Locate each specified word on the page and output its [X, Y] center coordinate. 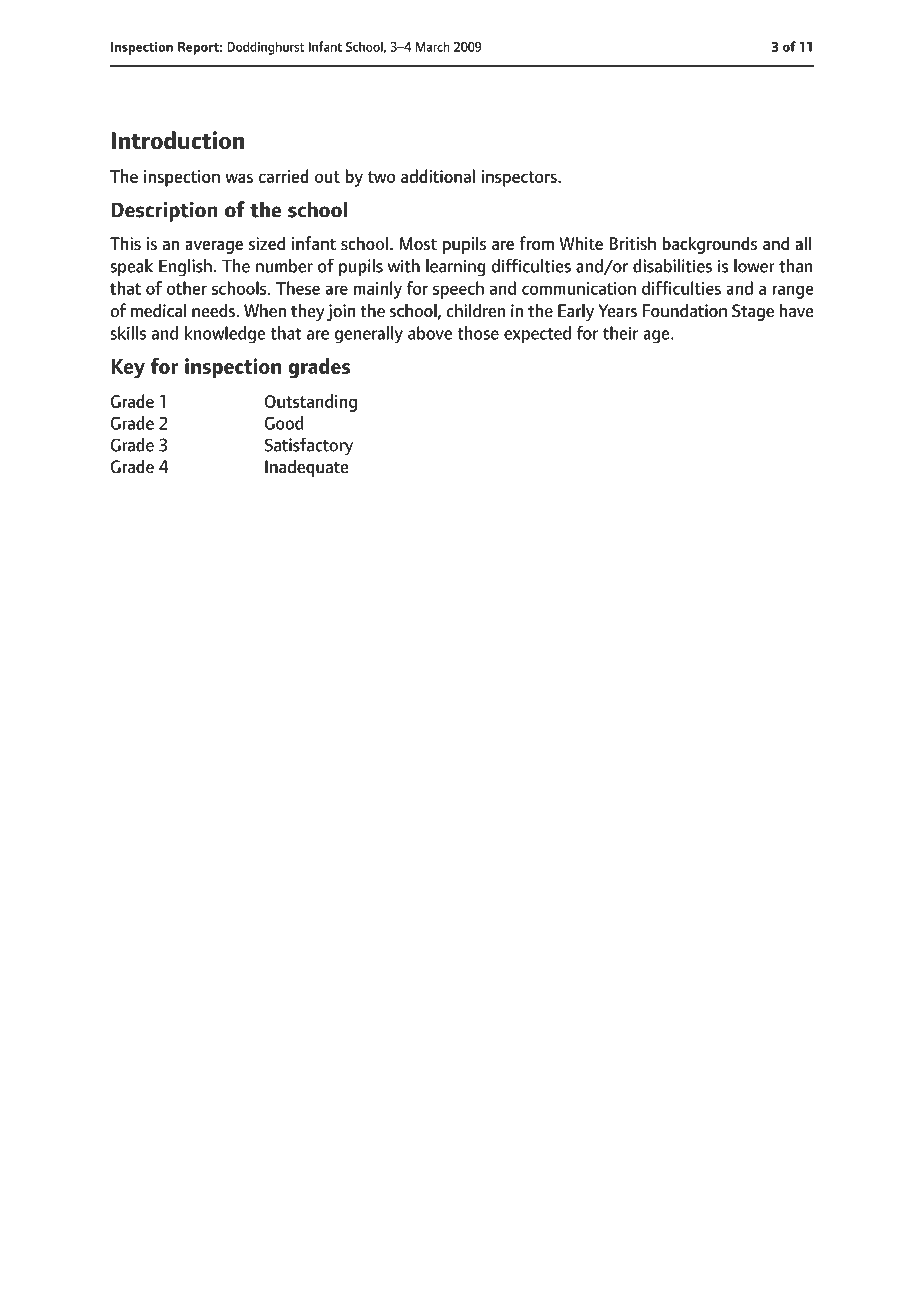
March [432, 46]
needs [215, 310]
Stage [753, 312]
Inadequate [306, 468]
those [478, 333]
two [381, 177]
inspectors [520, 178]
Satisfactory [308, 446]
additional [438, 176]
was [239, 178]
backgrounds [710, 245]
